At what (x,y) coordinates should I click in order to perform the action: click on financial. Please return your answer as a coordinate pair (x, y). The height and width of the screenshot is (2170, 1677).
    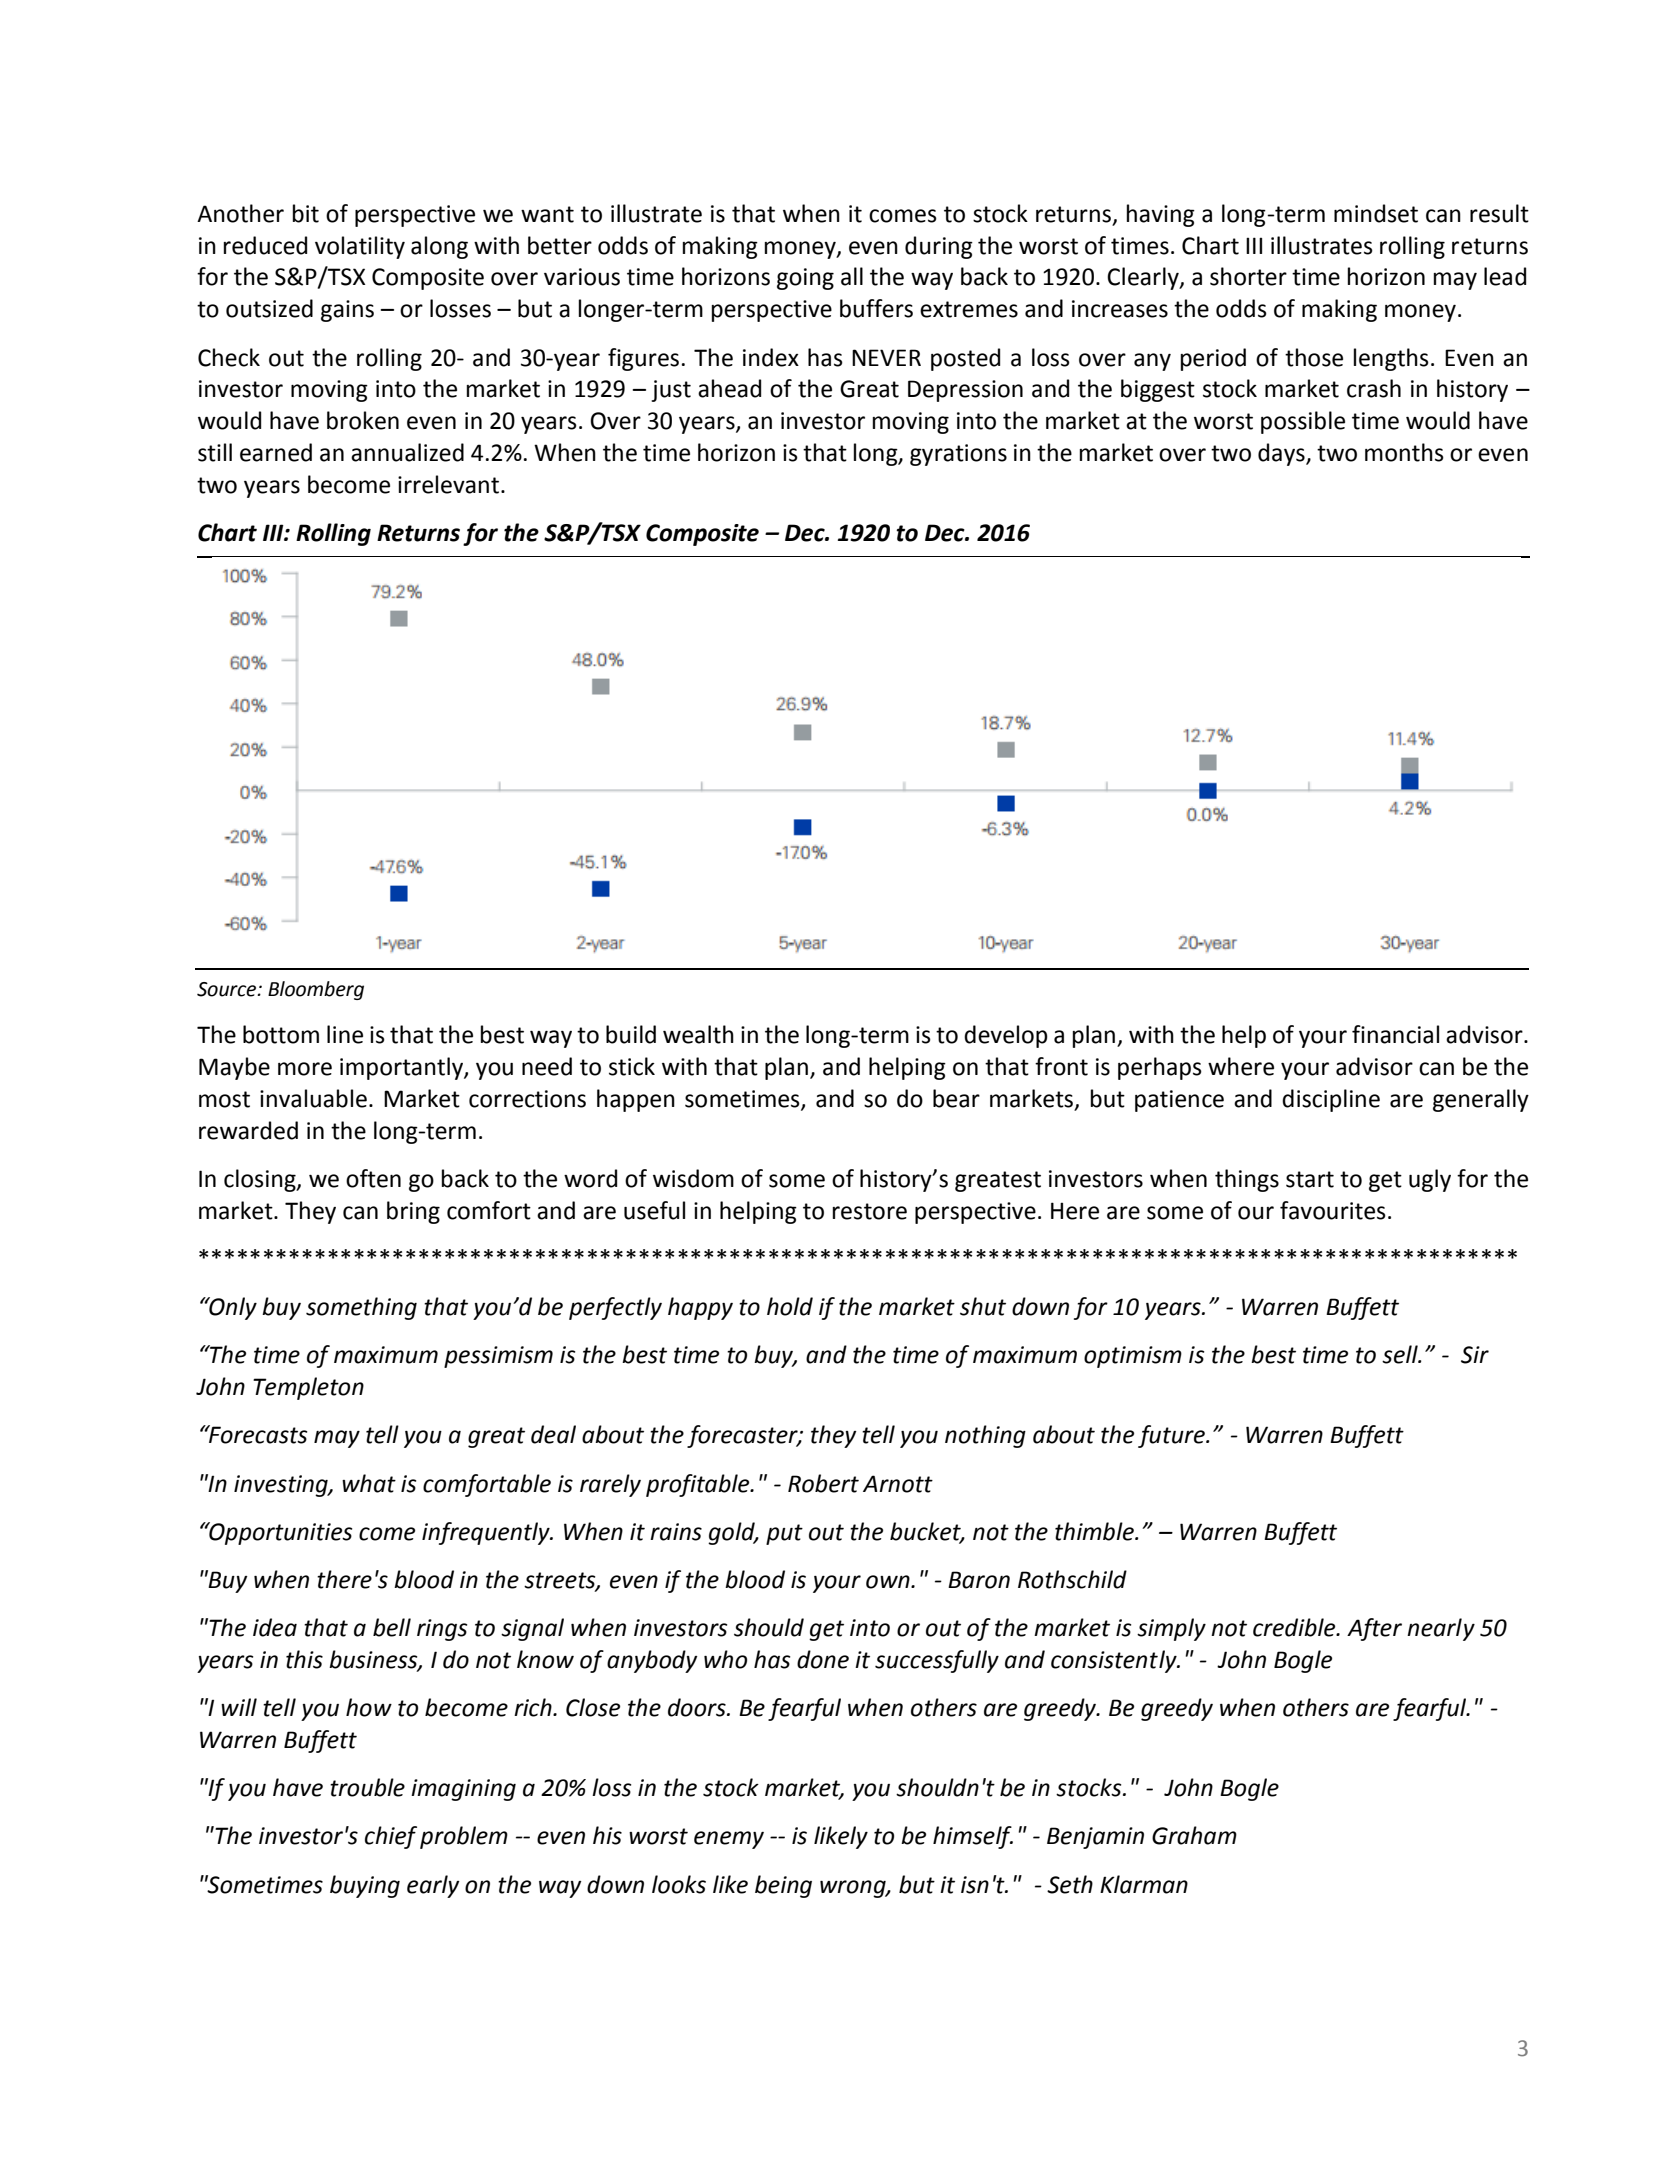
    Looking at the image, I should click on (1395, 1034).
